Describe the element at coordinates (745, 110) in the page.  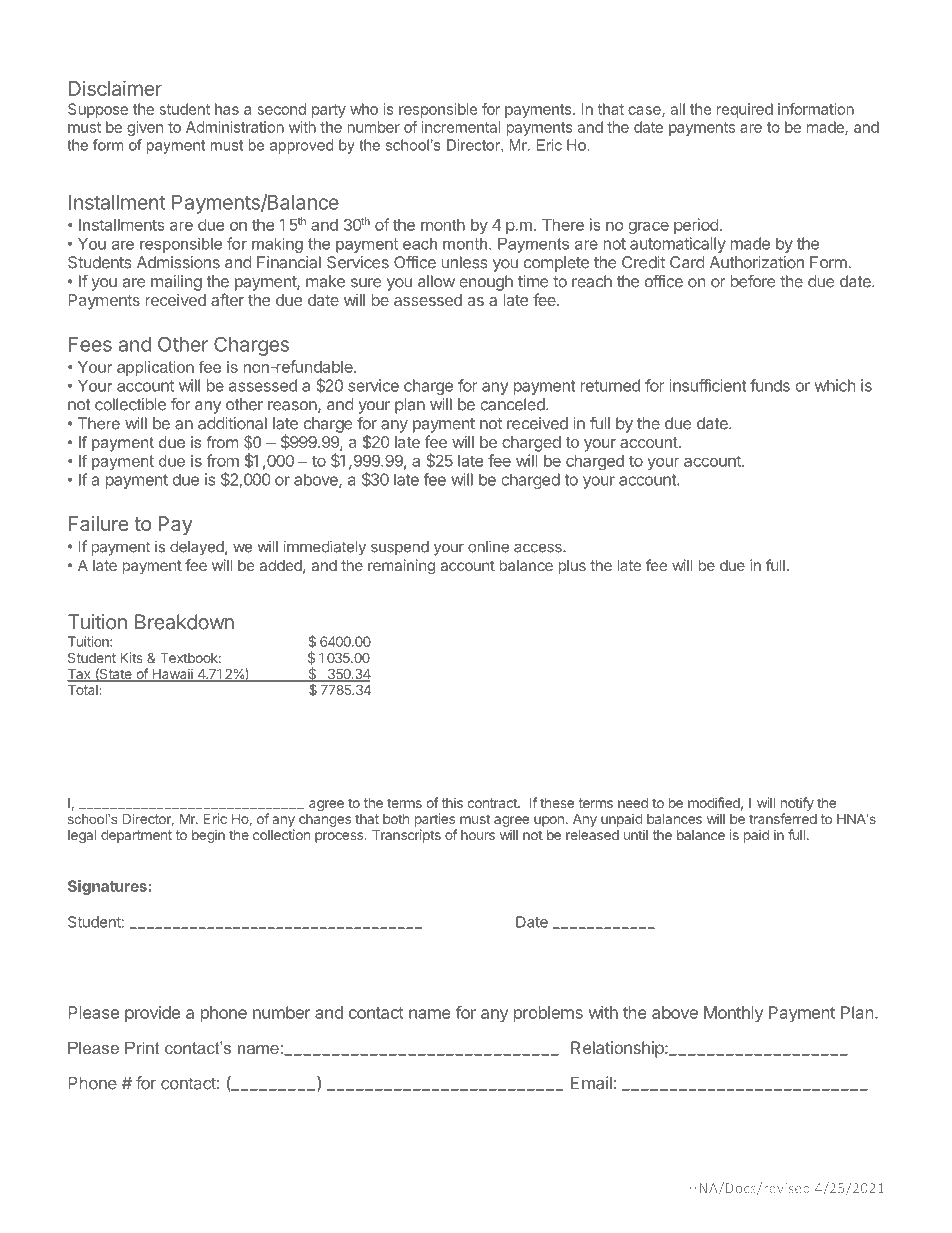
I see `required` at that location.
